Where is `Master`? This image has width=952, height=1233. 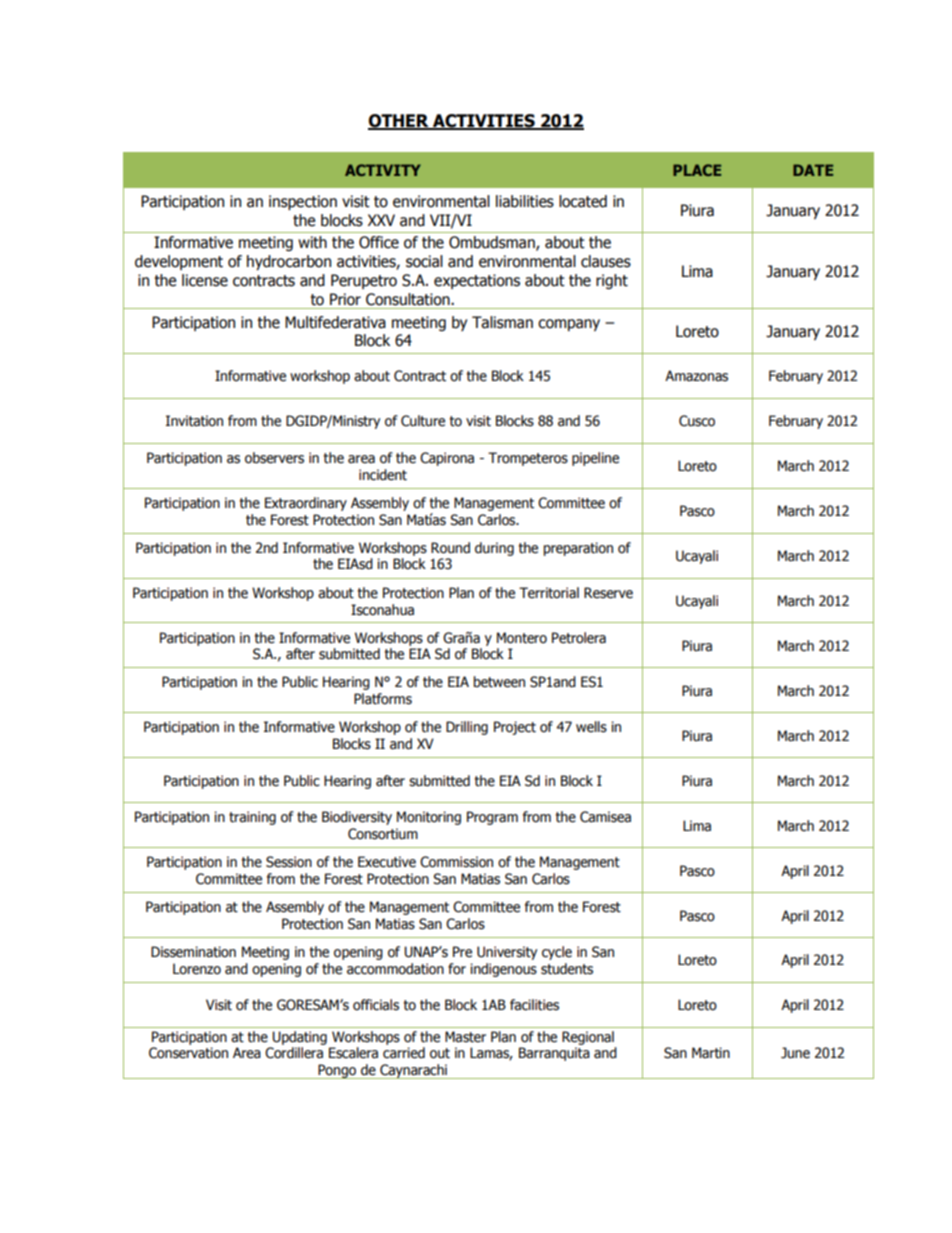 Master is located at coordinates (465, 1037).
